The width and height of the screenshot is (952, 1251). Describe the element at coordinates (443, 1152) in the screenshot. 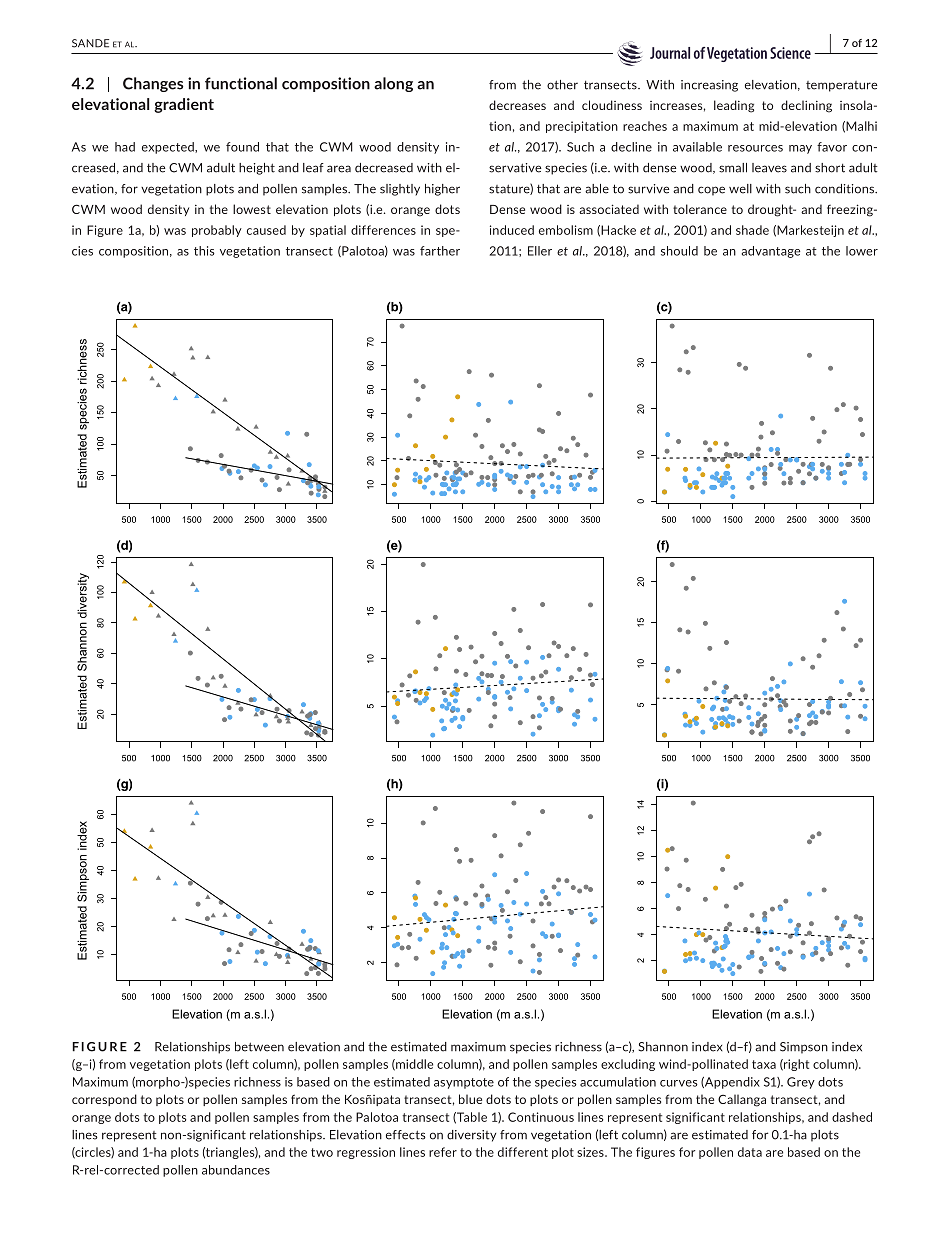

I see `refer` at that location.
